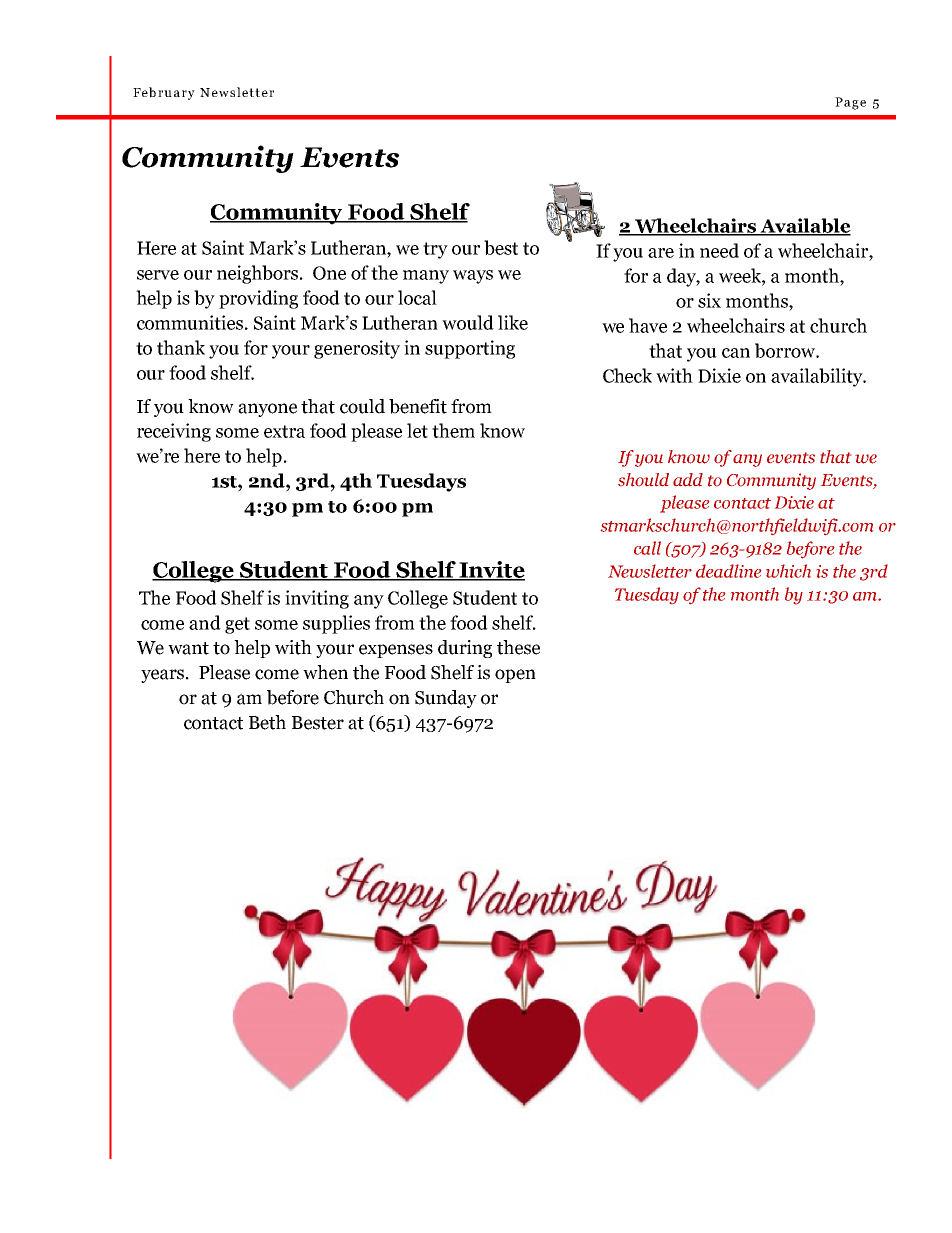 The height and width of the screenshot is (1233, 952). Describe the element at coordinates (719, 250) in the screenshot. I see `need` at that location.
